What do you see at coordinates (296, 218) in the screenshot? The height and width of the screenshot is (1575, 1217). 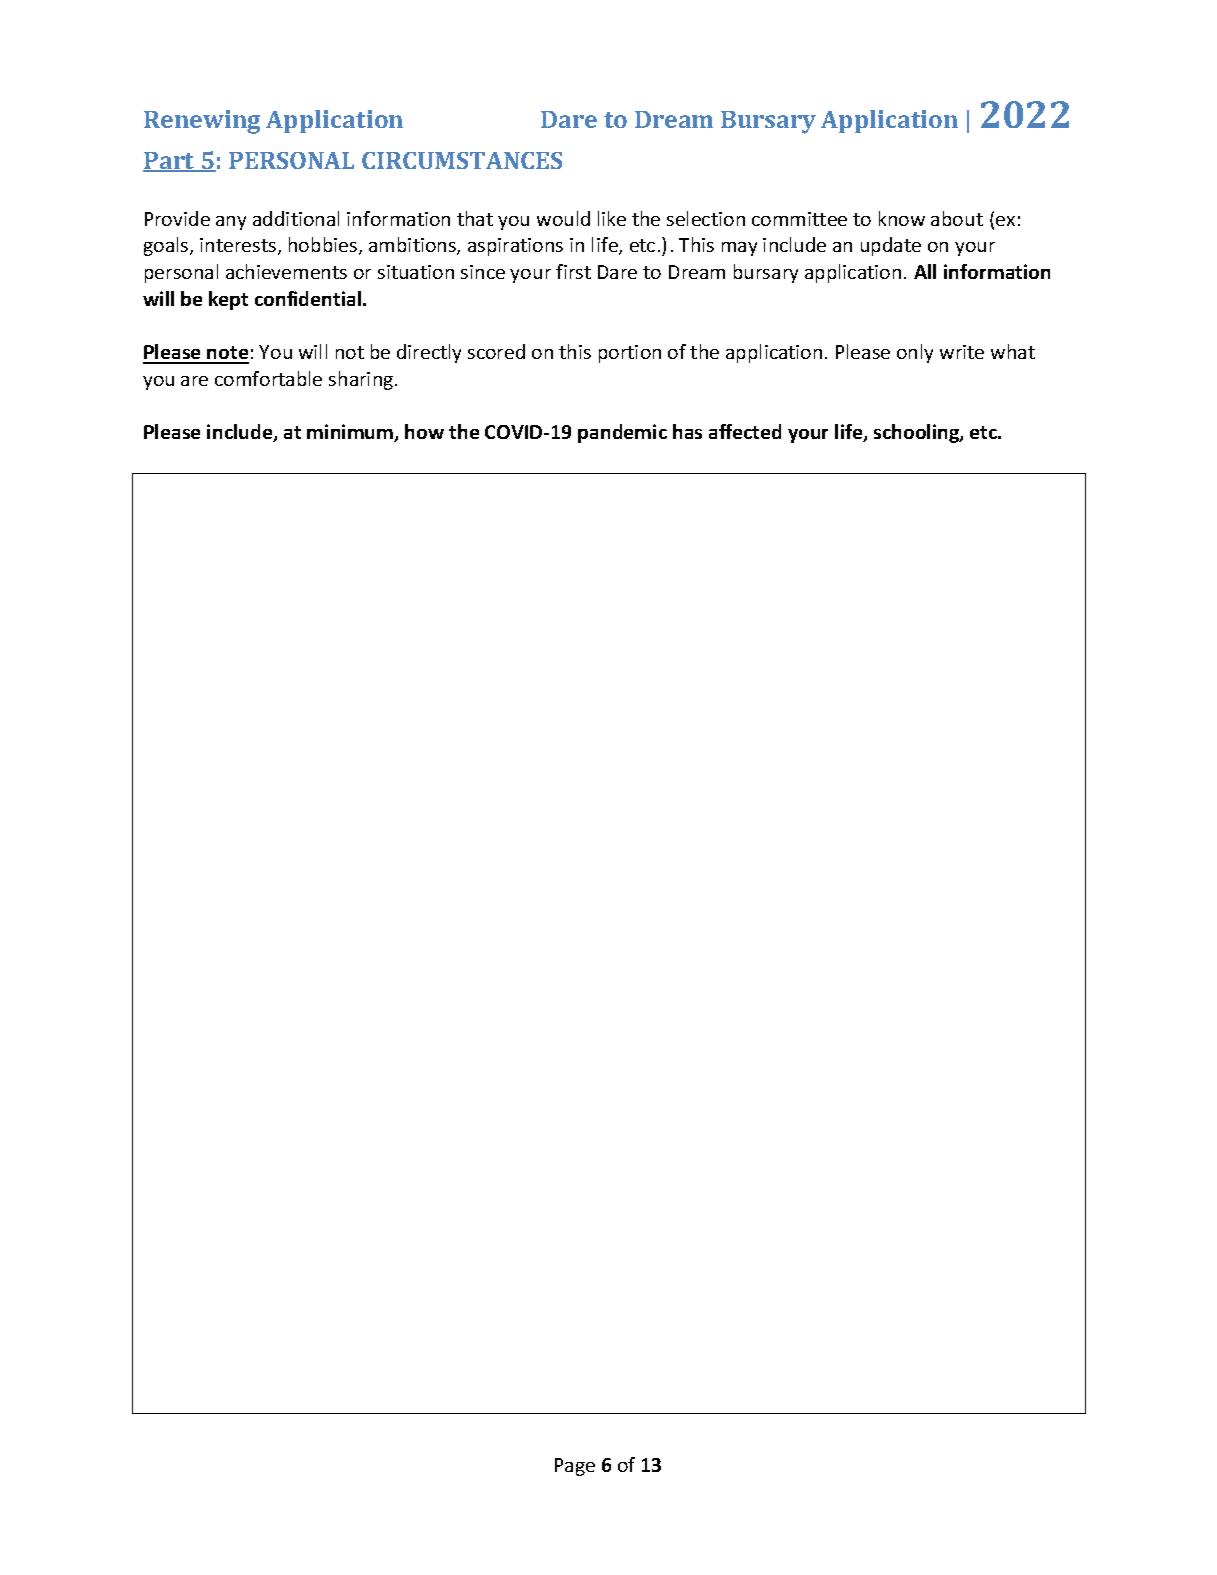 I see `additional` at bounding box center [296, 218].
